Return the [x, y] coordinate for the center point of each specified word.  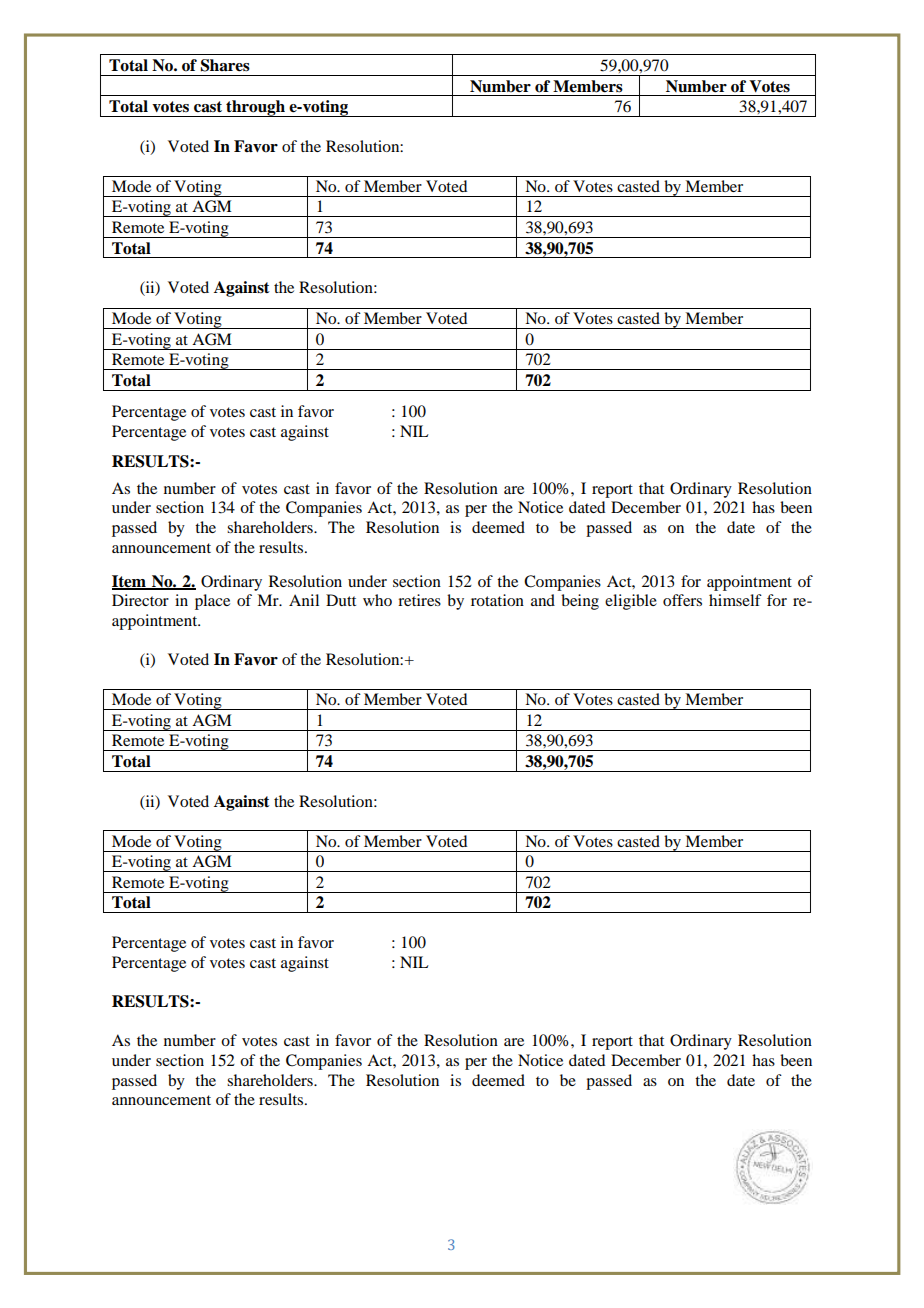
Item [130, 582]
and [543, 600]
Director [140, 600]
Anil [304, 600]
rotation [497, 600]
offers [682, 600]
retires [419, 600]
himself [735, 600]
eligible [631, 602]
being [580, 602]
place [212, 602]
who [377, 600]
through [255, 108]
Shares [225, 65]
